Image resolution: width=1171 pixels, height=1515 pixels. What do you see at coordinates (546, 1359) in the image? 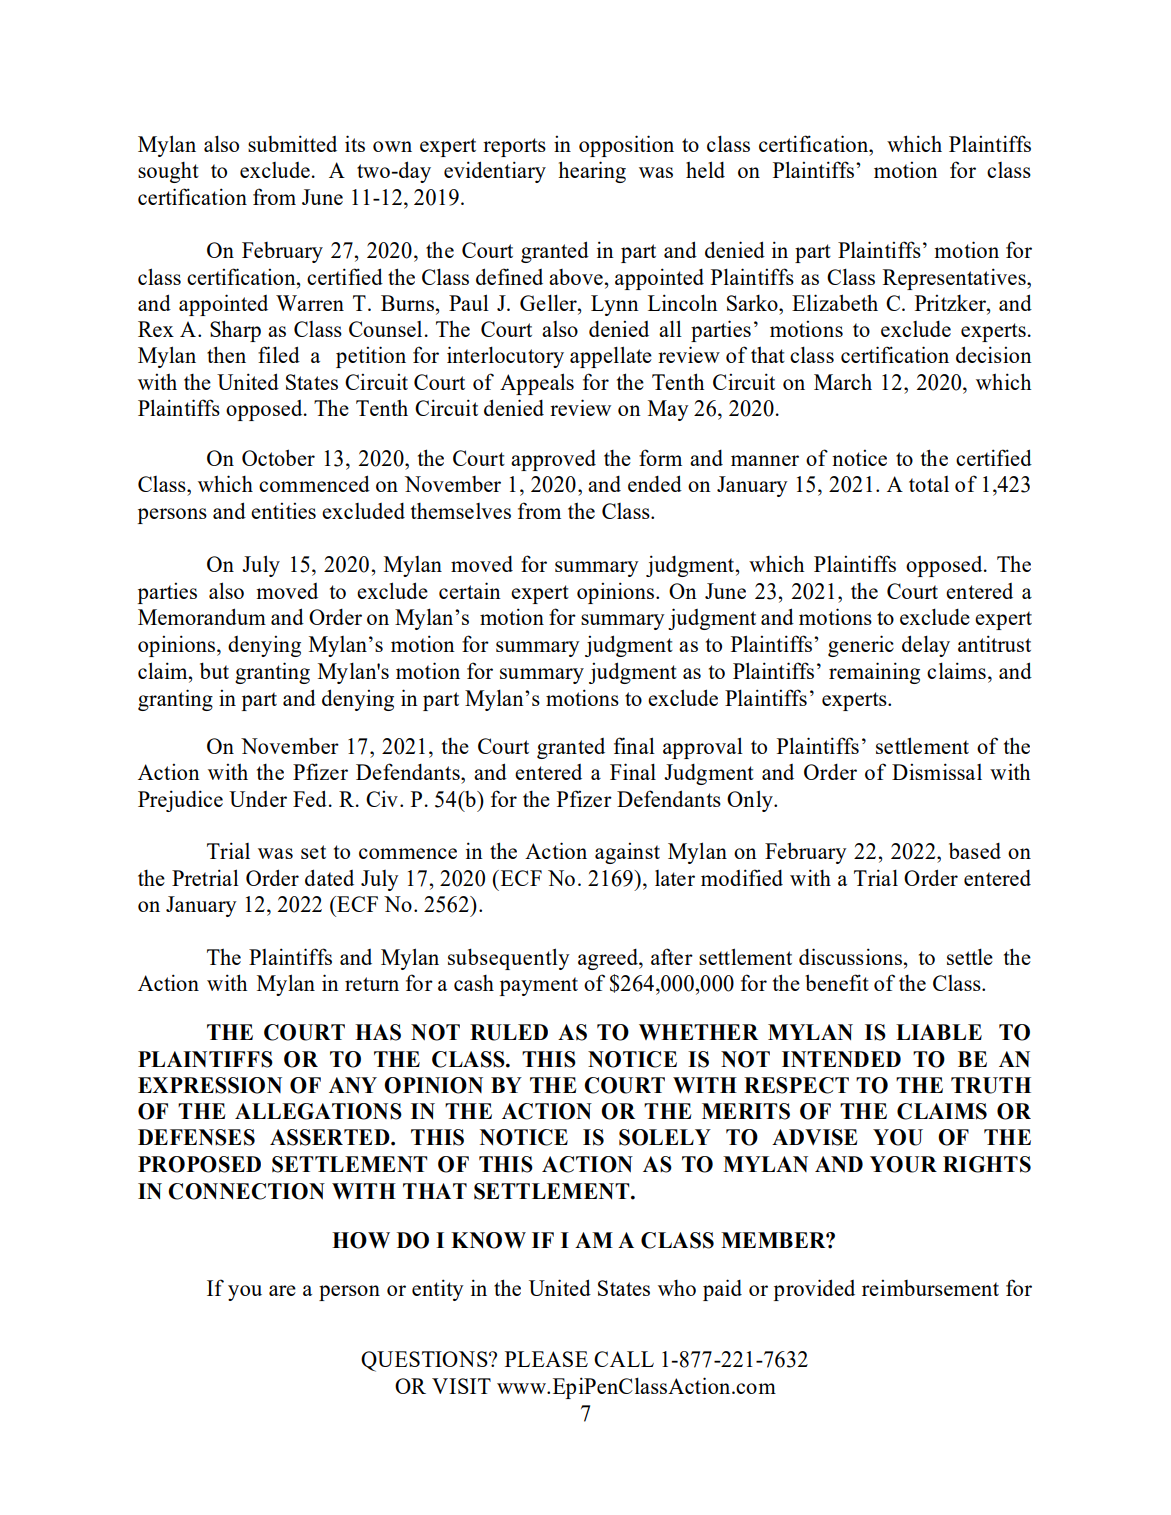
I see `PLEASE` at bounding box center [546, 1359].
